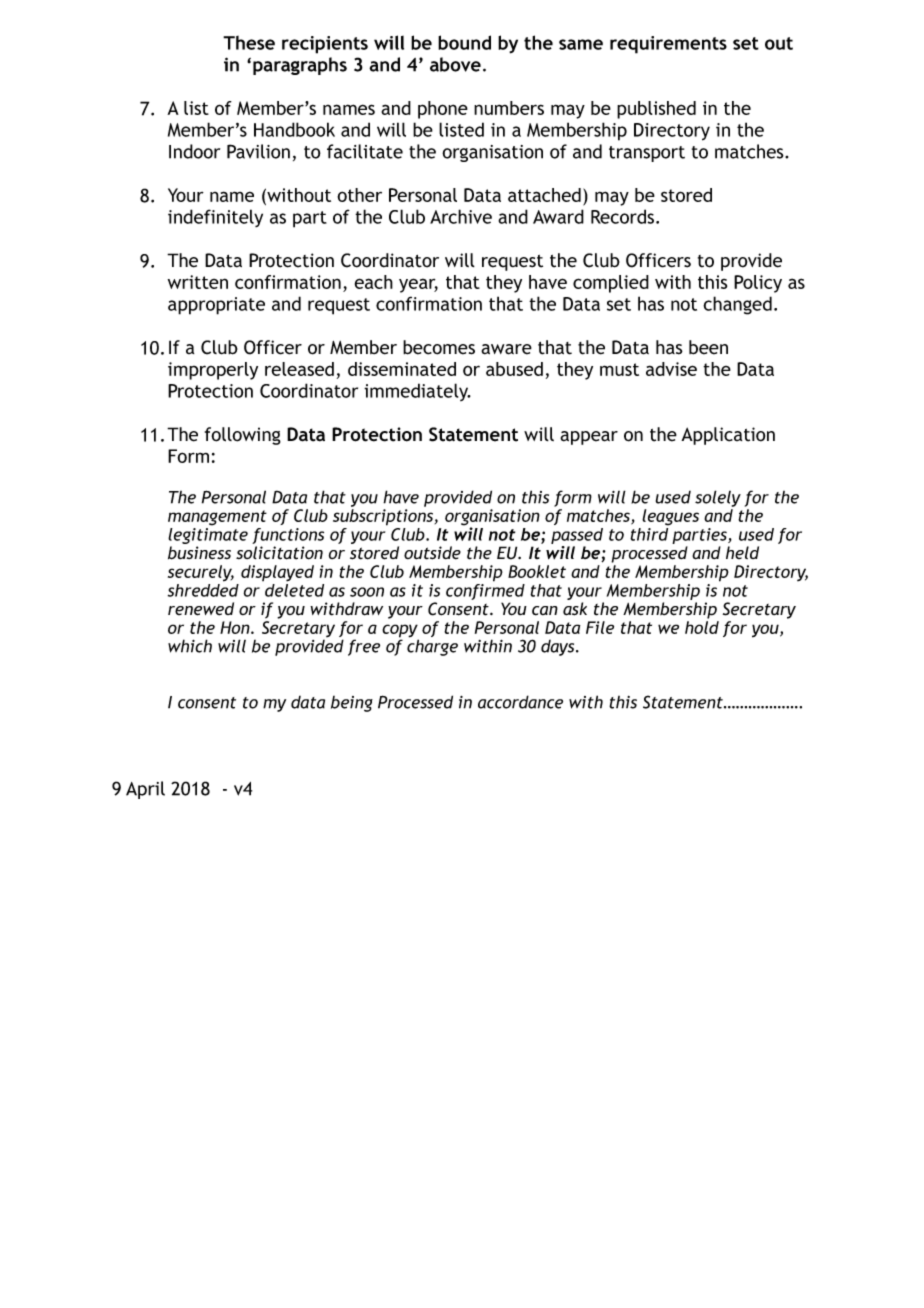  What do you see at coordinates (702, 627) in the image?
I see `hold` at bounding box center [702, 627].
